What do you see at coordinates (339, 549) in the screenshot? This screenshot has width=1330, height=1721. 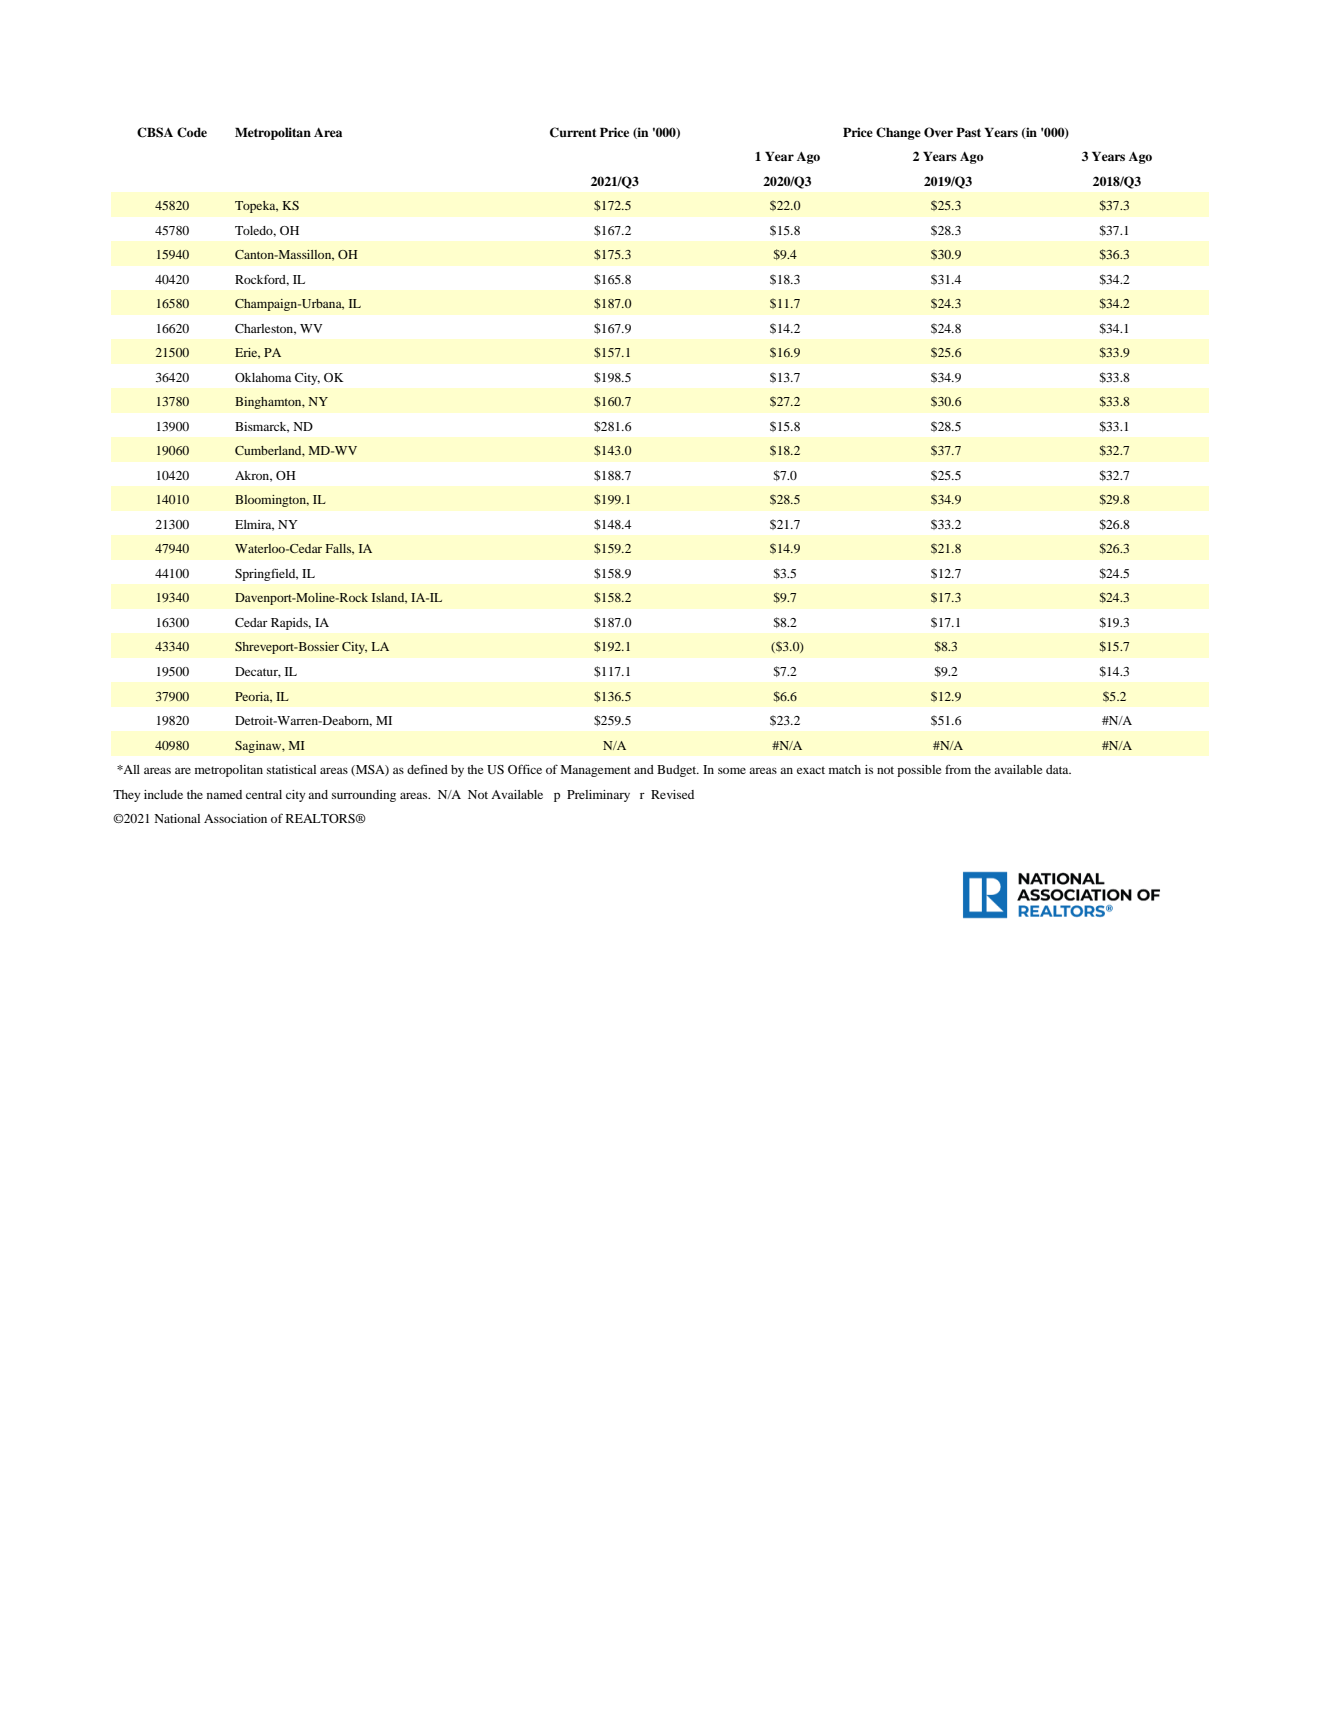 I see `Falls` at bounding box center [339, 549].
